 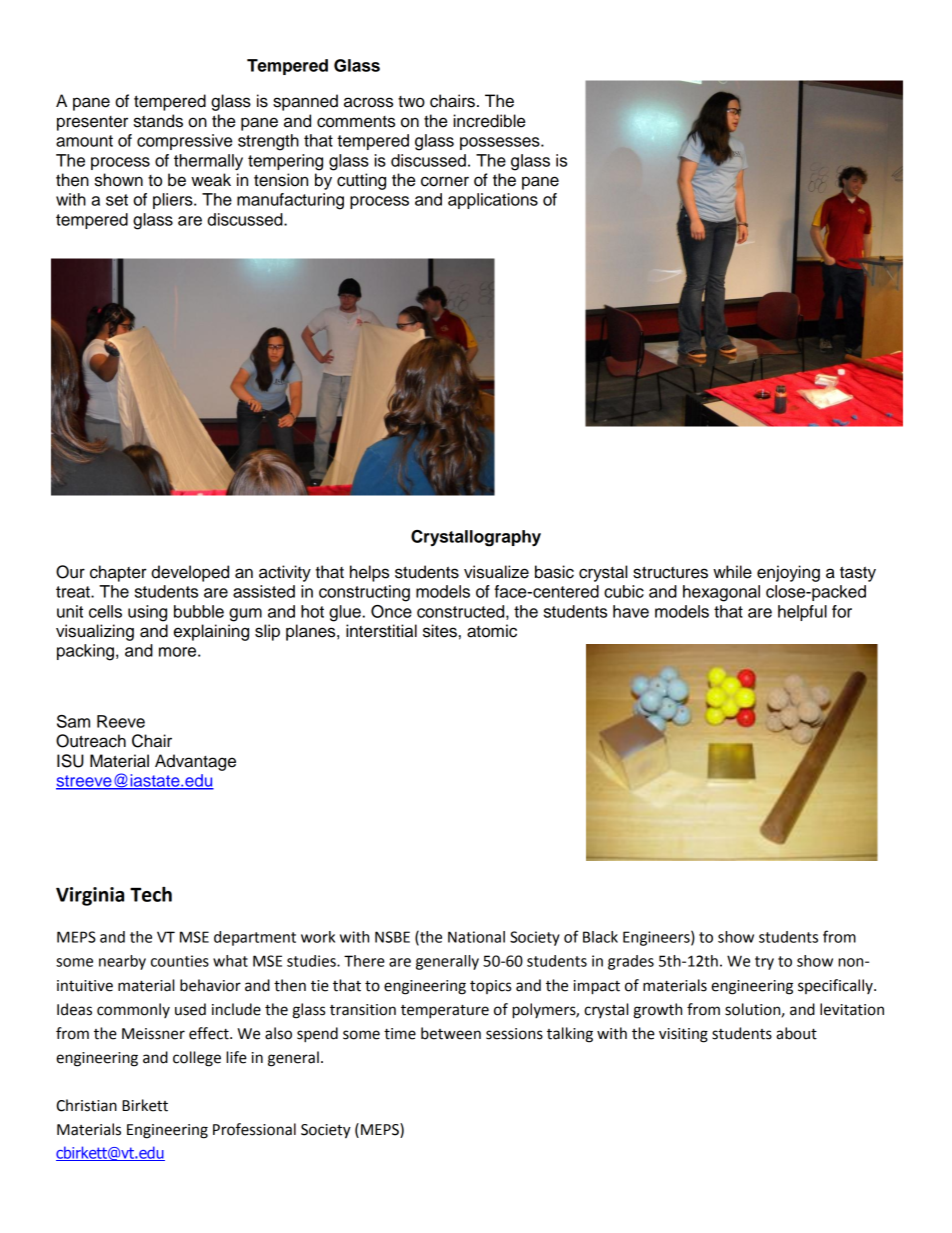 I want to click on incredible, so click(x=489, y=121).
